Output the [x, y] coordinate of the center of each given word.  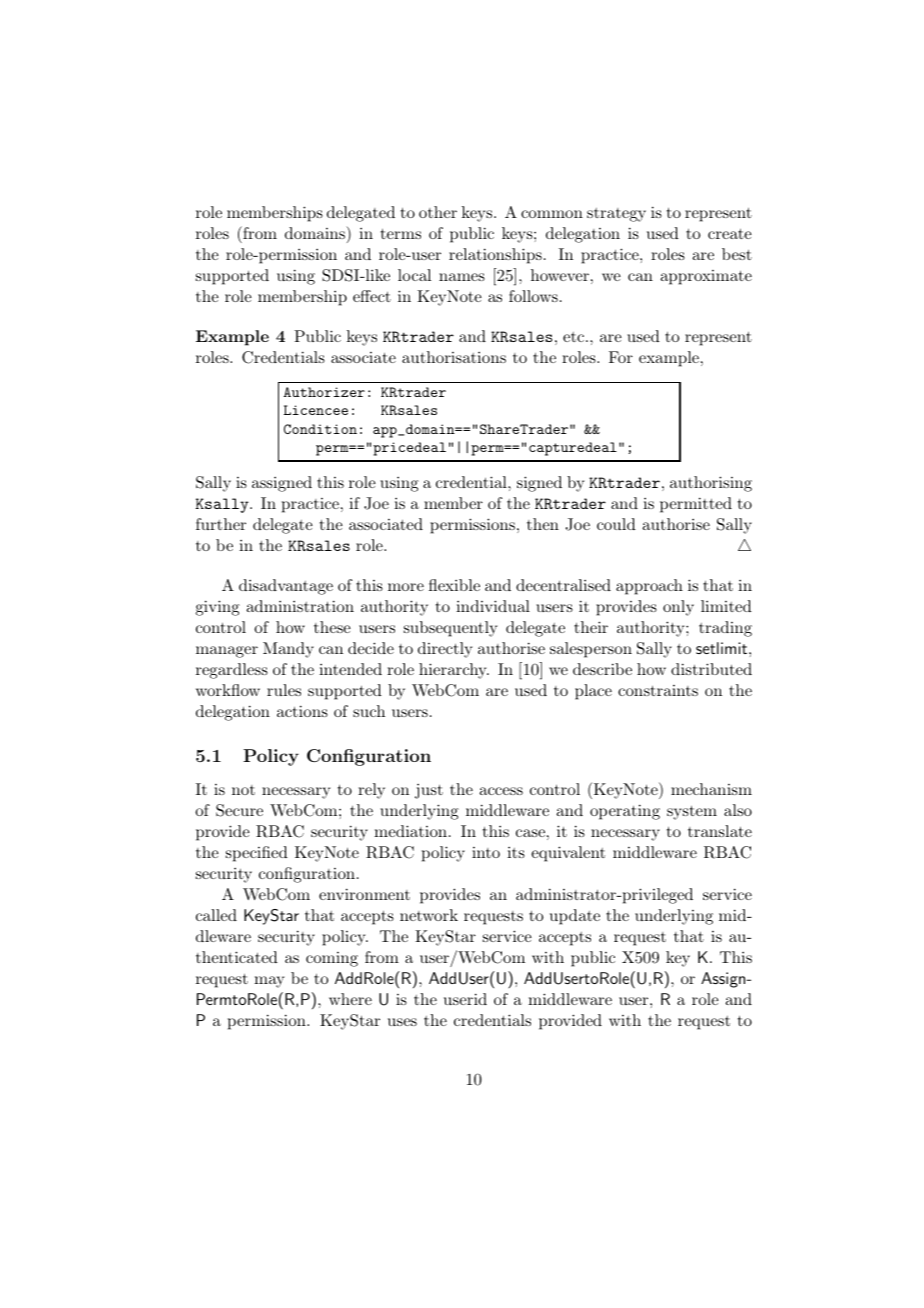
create [730, 234]
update [575, 917]
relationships [495, 256]
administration [300, 606]
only [678, 608]
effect [372, 296]
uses [402, 1022]
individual [493, 606]
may [269, 982]
